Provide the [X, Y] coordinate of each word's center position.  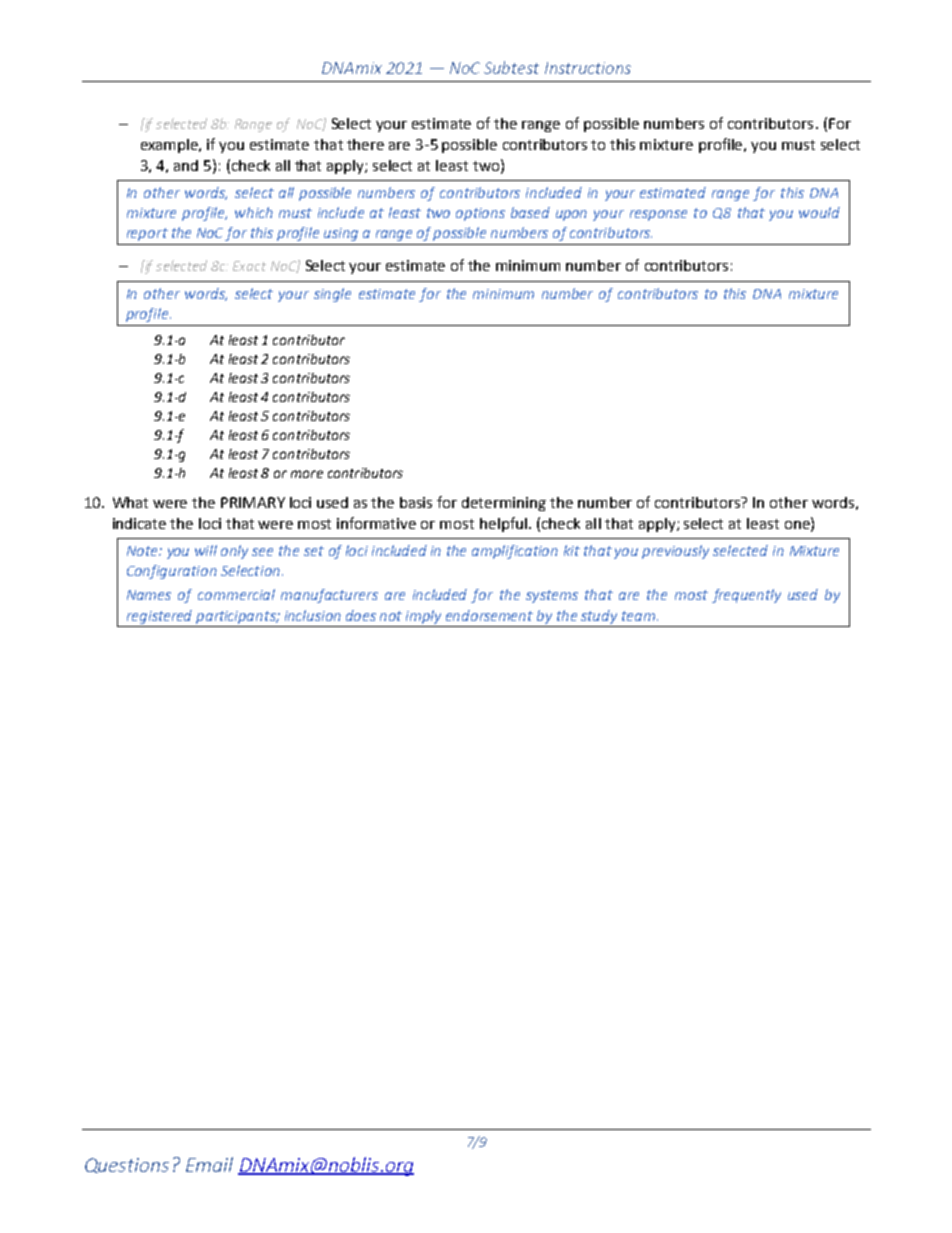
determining [504, 504]
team [640, 616]
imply [423, 617]
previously [675, 552]
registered [159, 617]
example [171, 146]
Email [209, 1164]
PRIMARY [253, 502]
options [480, 214]
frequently [746, 596]
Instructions [588, 68]
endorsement [489, 615]
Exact [249, 266]
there [365, 144]
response [658, 215]
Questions [127, 1165]
